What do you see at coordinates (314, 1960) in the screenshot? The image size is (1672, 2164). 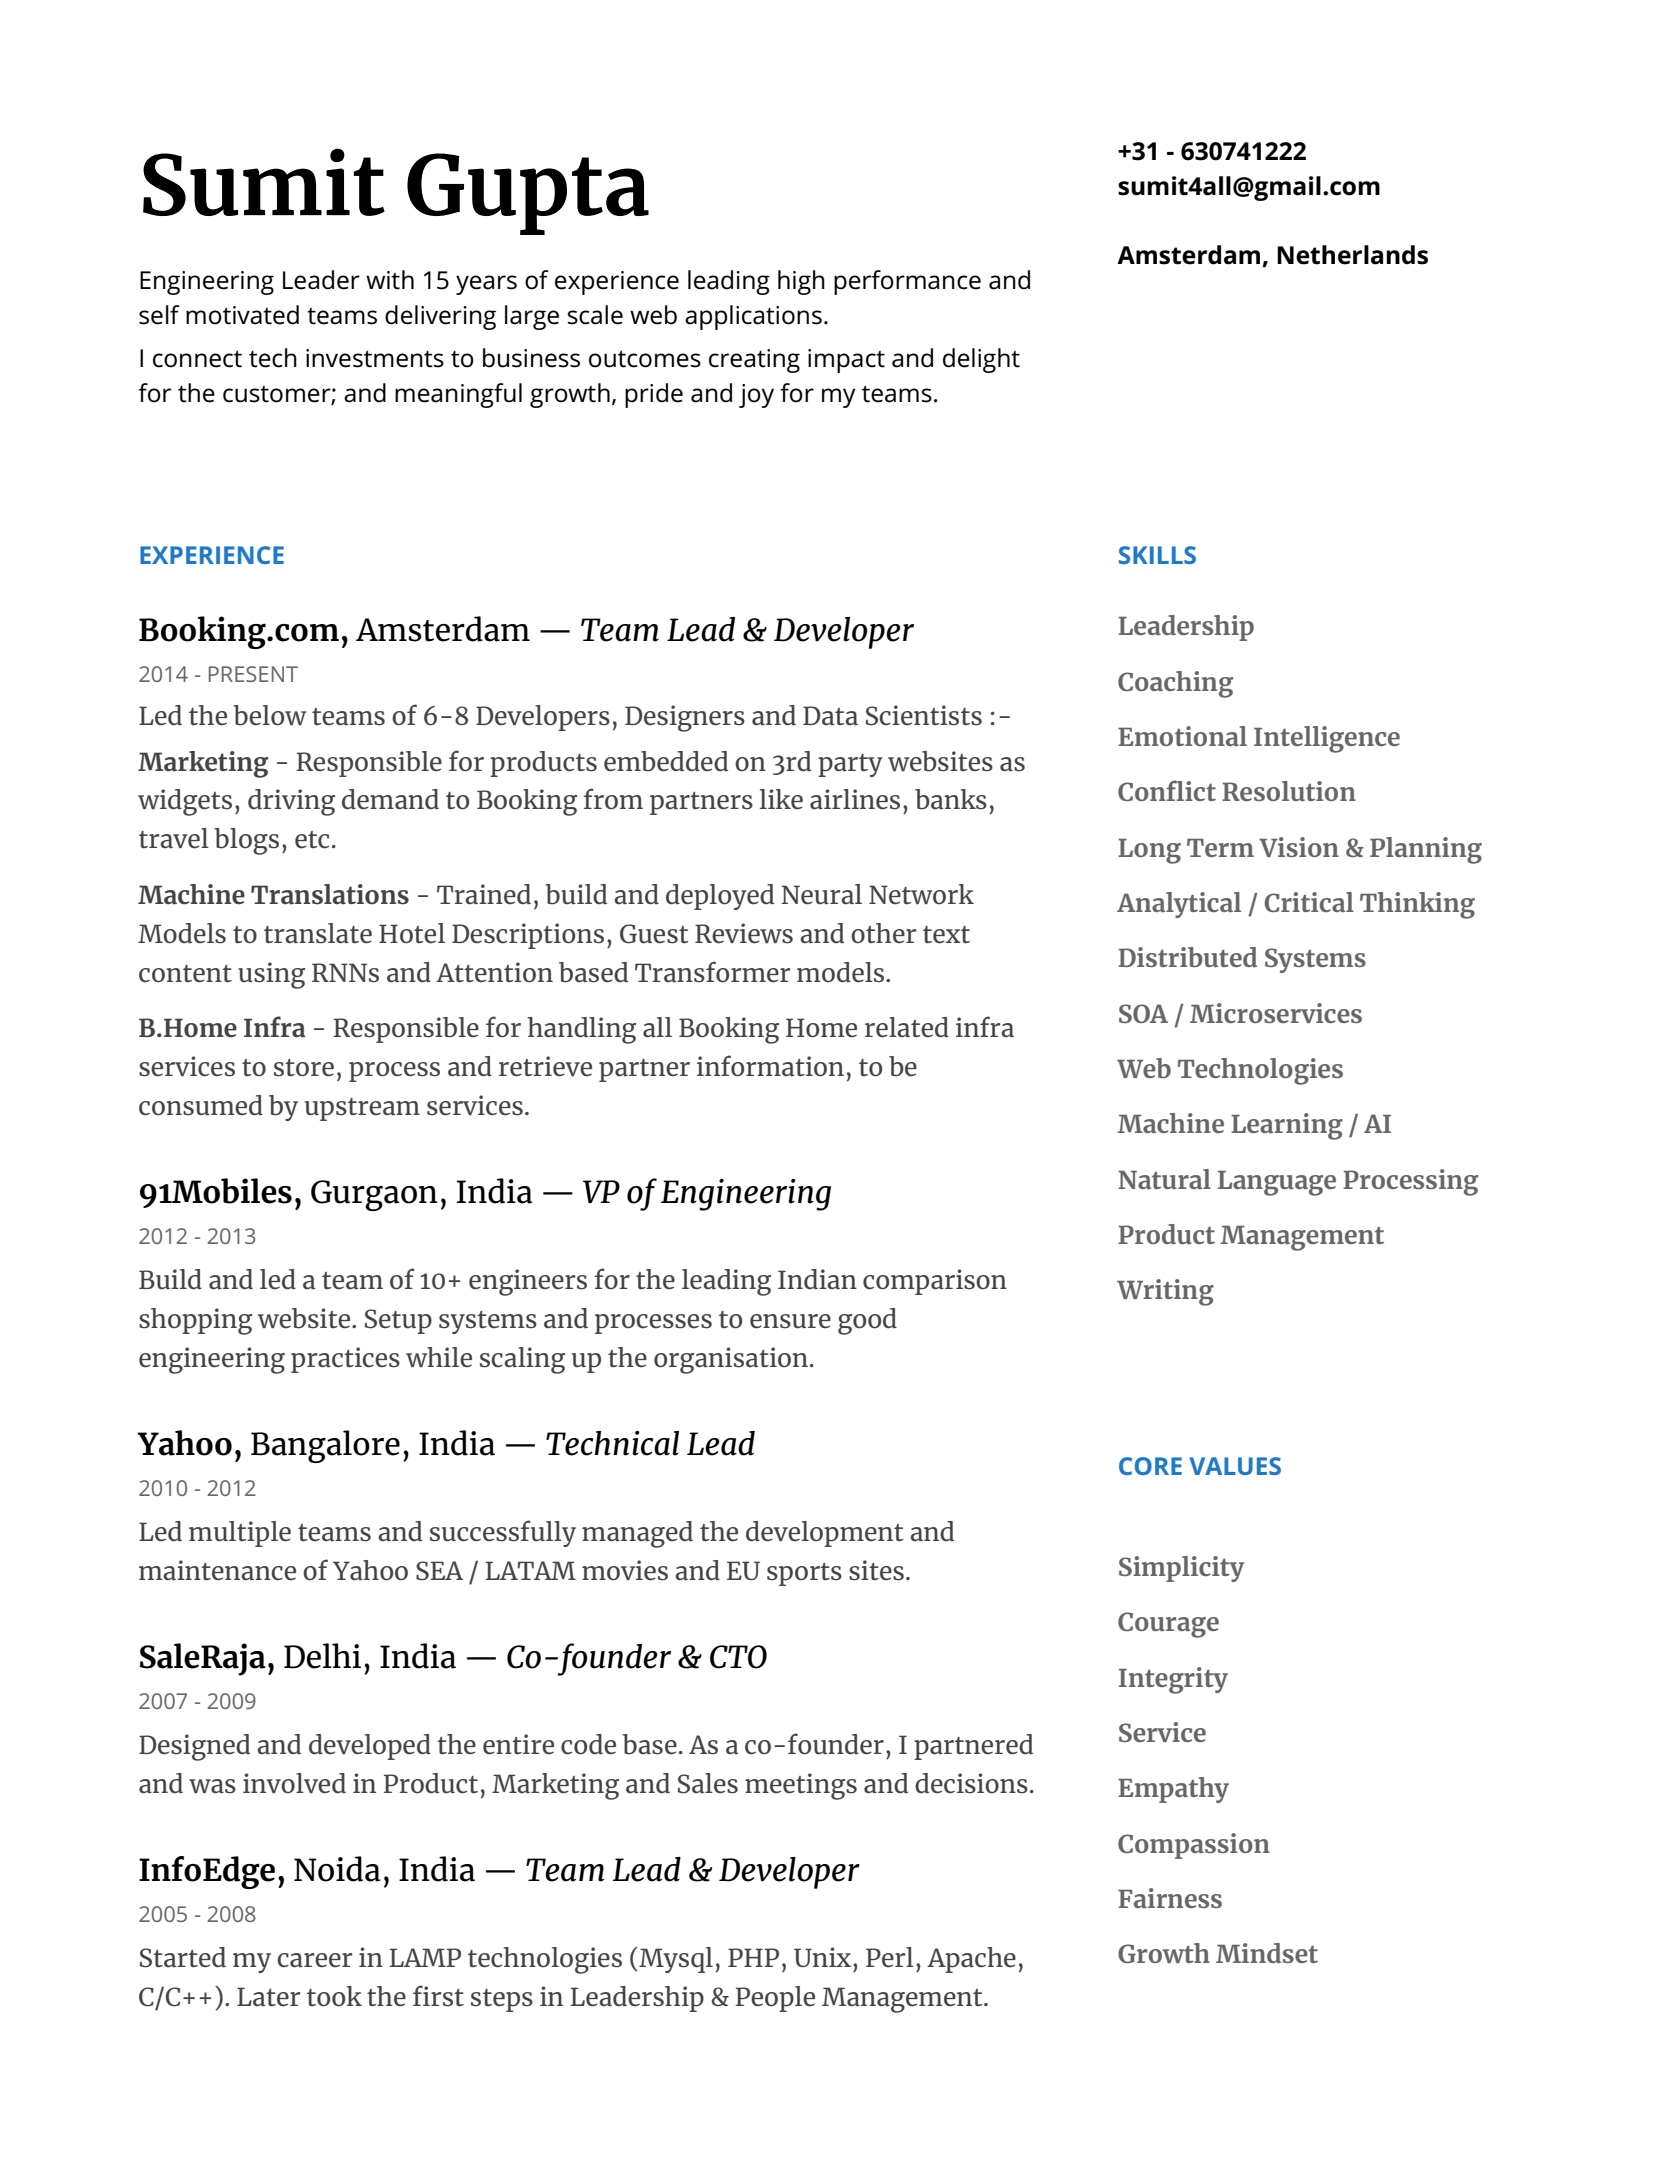 I see `career` at bounding box center [314, 1960].
